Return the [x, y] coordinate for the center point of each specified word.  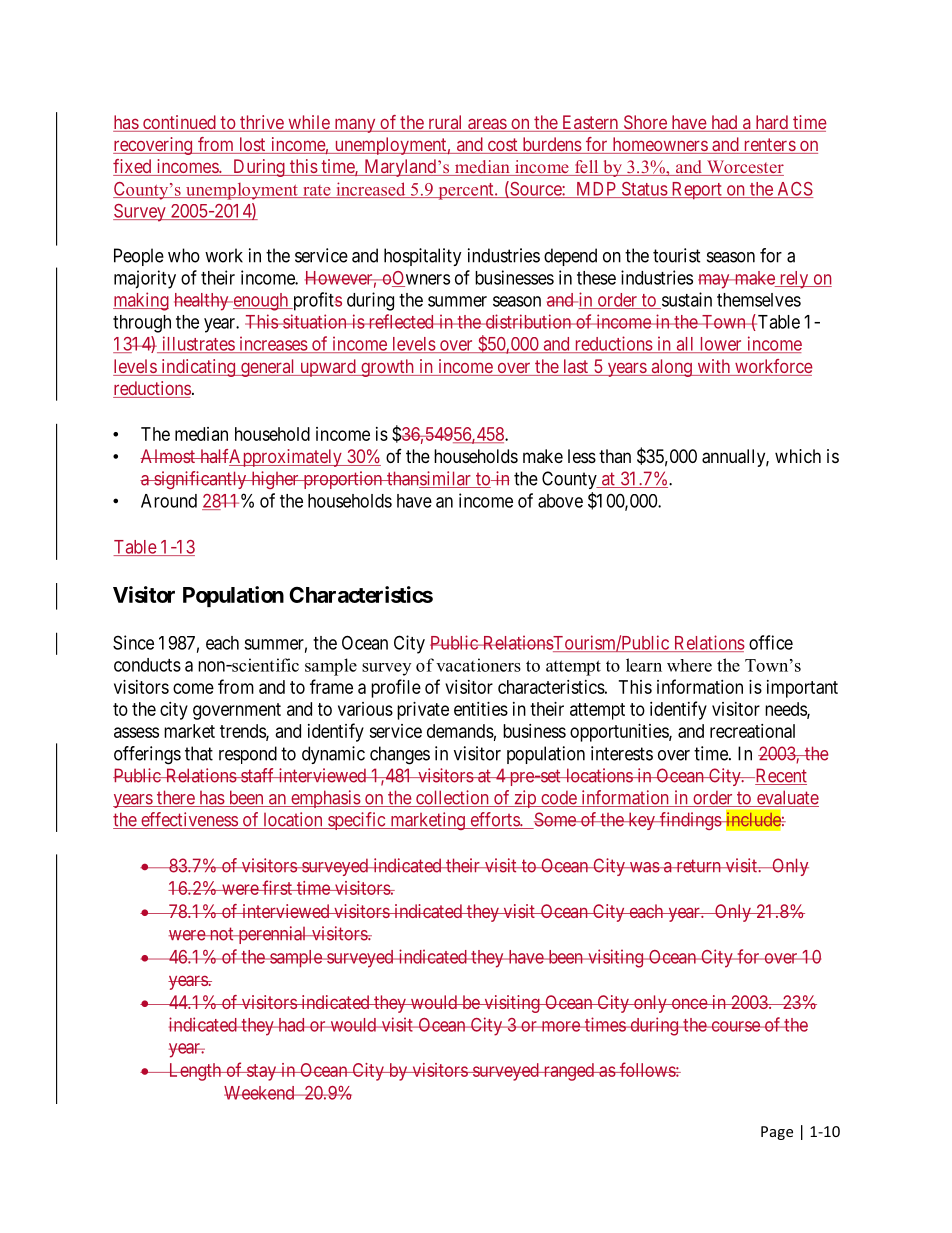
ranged [568, 1072]
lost [252, 145]
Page [777, 1133]
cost [502, 146]
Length [195, 1072]
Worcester [744, 168]
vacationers [478, 665]
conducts [147, 665]
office [771, 642]
